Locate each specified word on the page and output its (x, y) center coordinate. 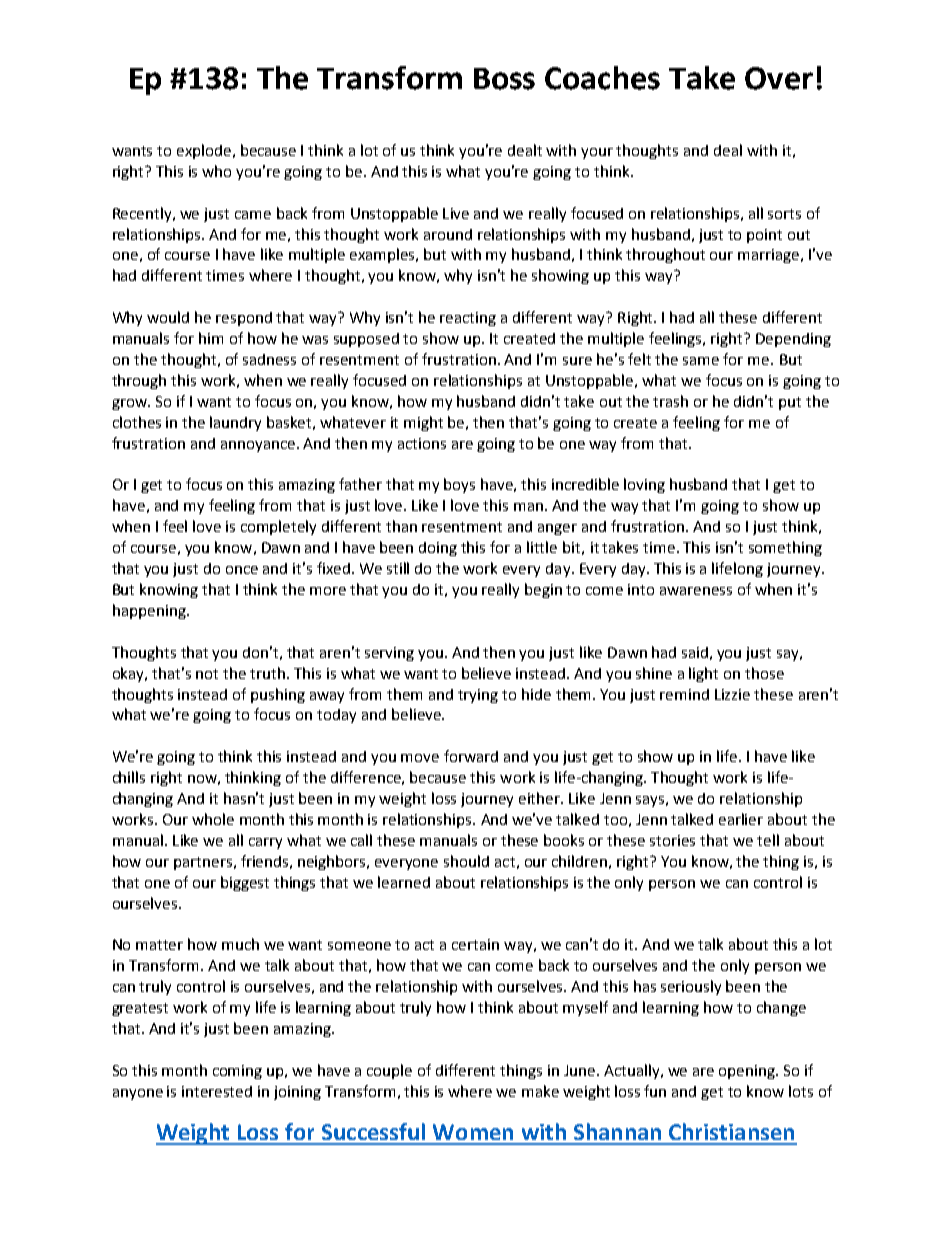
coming (237, 1072)
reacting (468, 319)
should (466, 861)
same (701, 361)
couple (389, 1071)
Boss (504, 79)
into (641, 589)
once (242, 570)
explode (204, 151)
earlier (741, 819)
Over (779, 78)
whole (213, 819)
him (211, 338)
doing (438, 549)
